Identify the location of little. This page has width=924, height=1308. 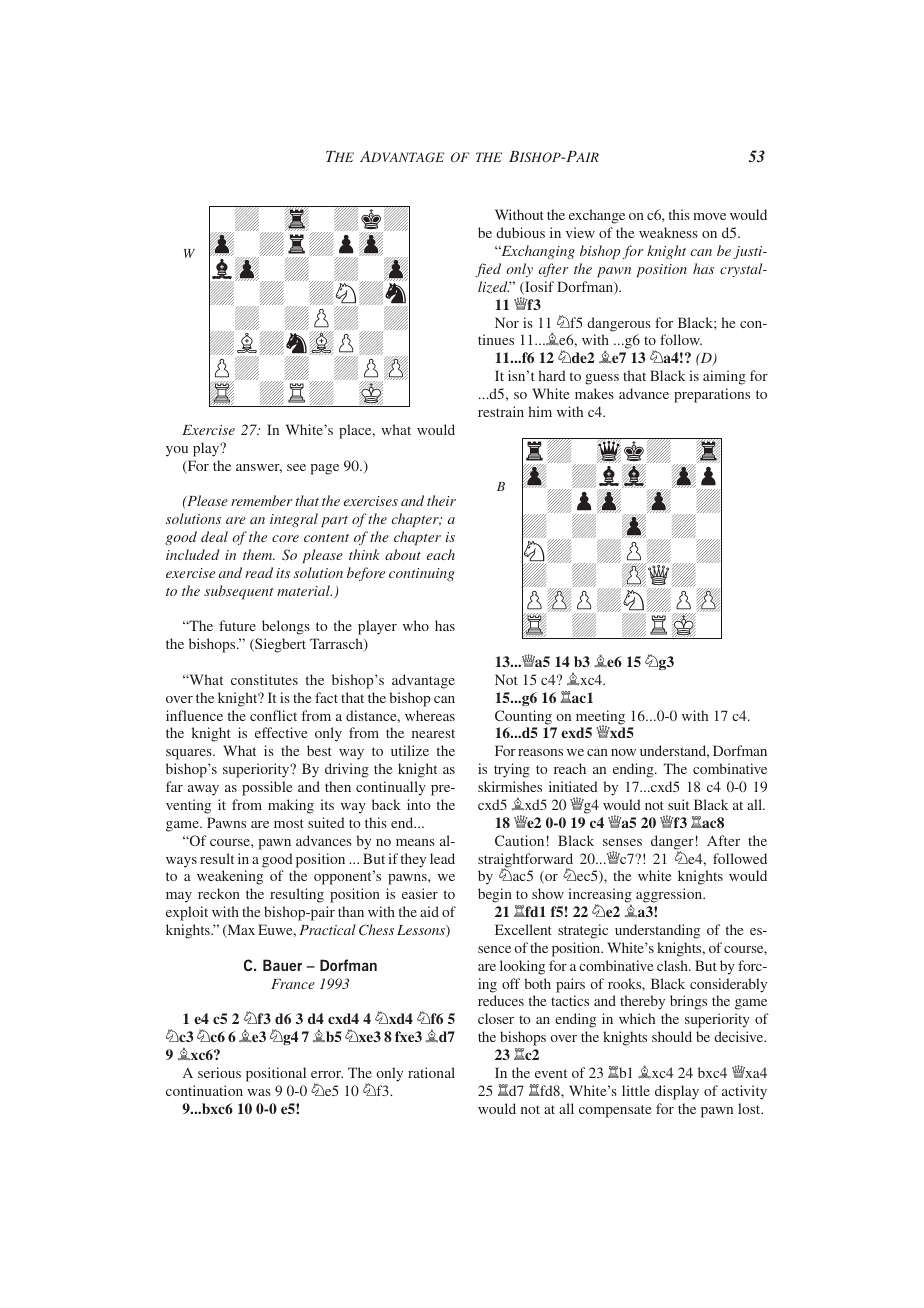
(636, 1090).
